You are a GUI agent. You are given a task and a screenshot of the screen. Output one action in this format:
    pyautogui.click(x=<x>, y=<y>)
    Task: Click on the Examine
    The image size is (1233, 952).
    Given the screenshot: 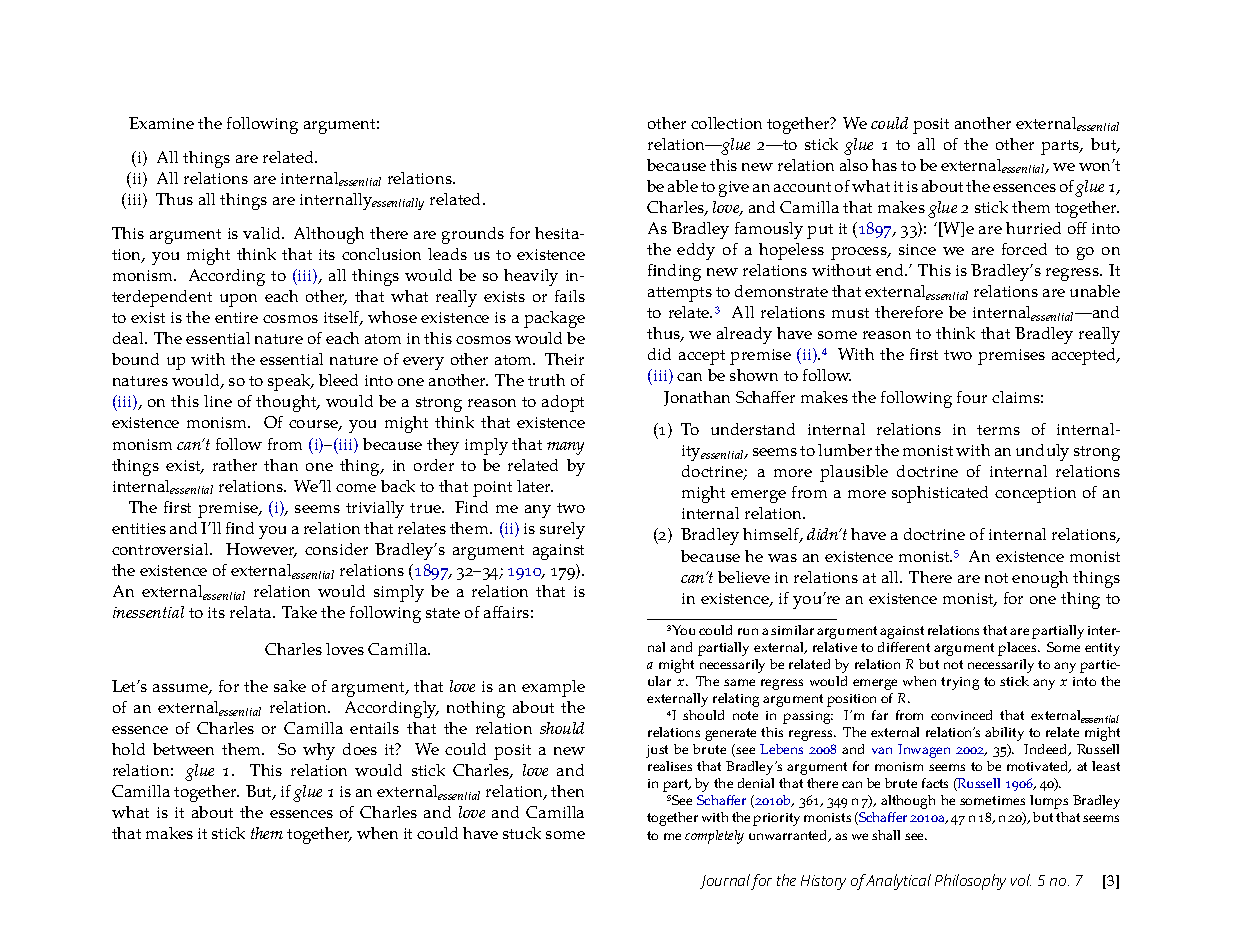 What is the action you would take?
    pyautogui.click(x=161, y=123)
